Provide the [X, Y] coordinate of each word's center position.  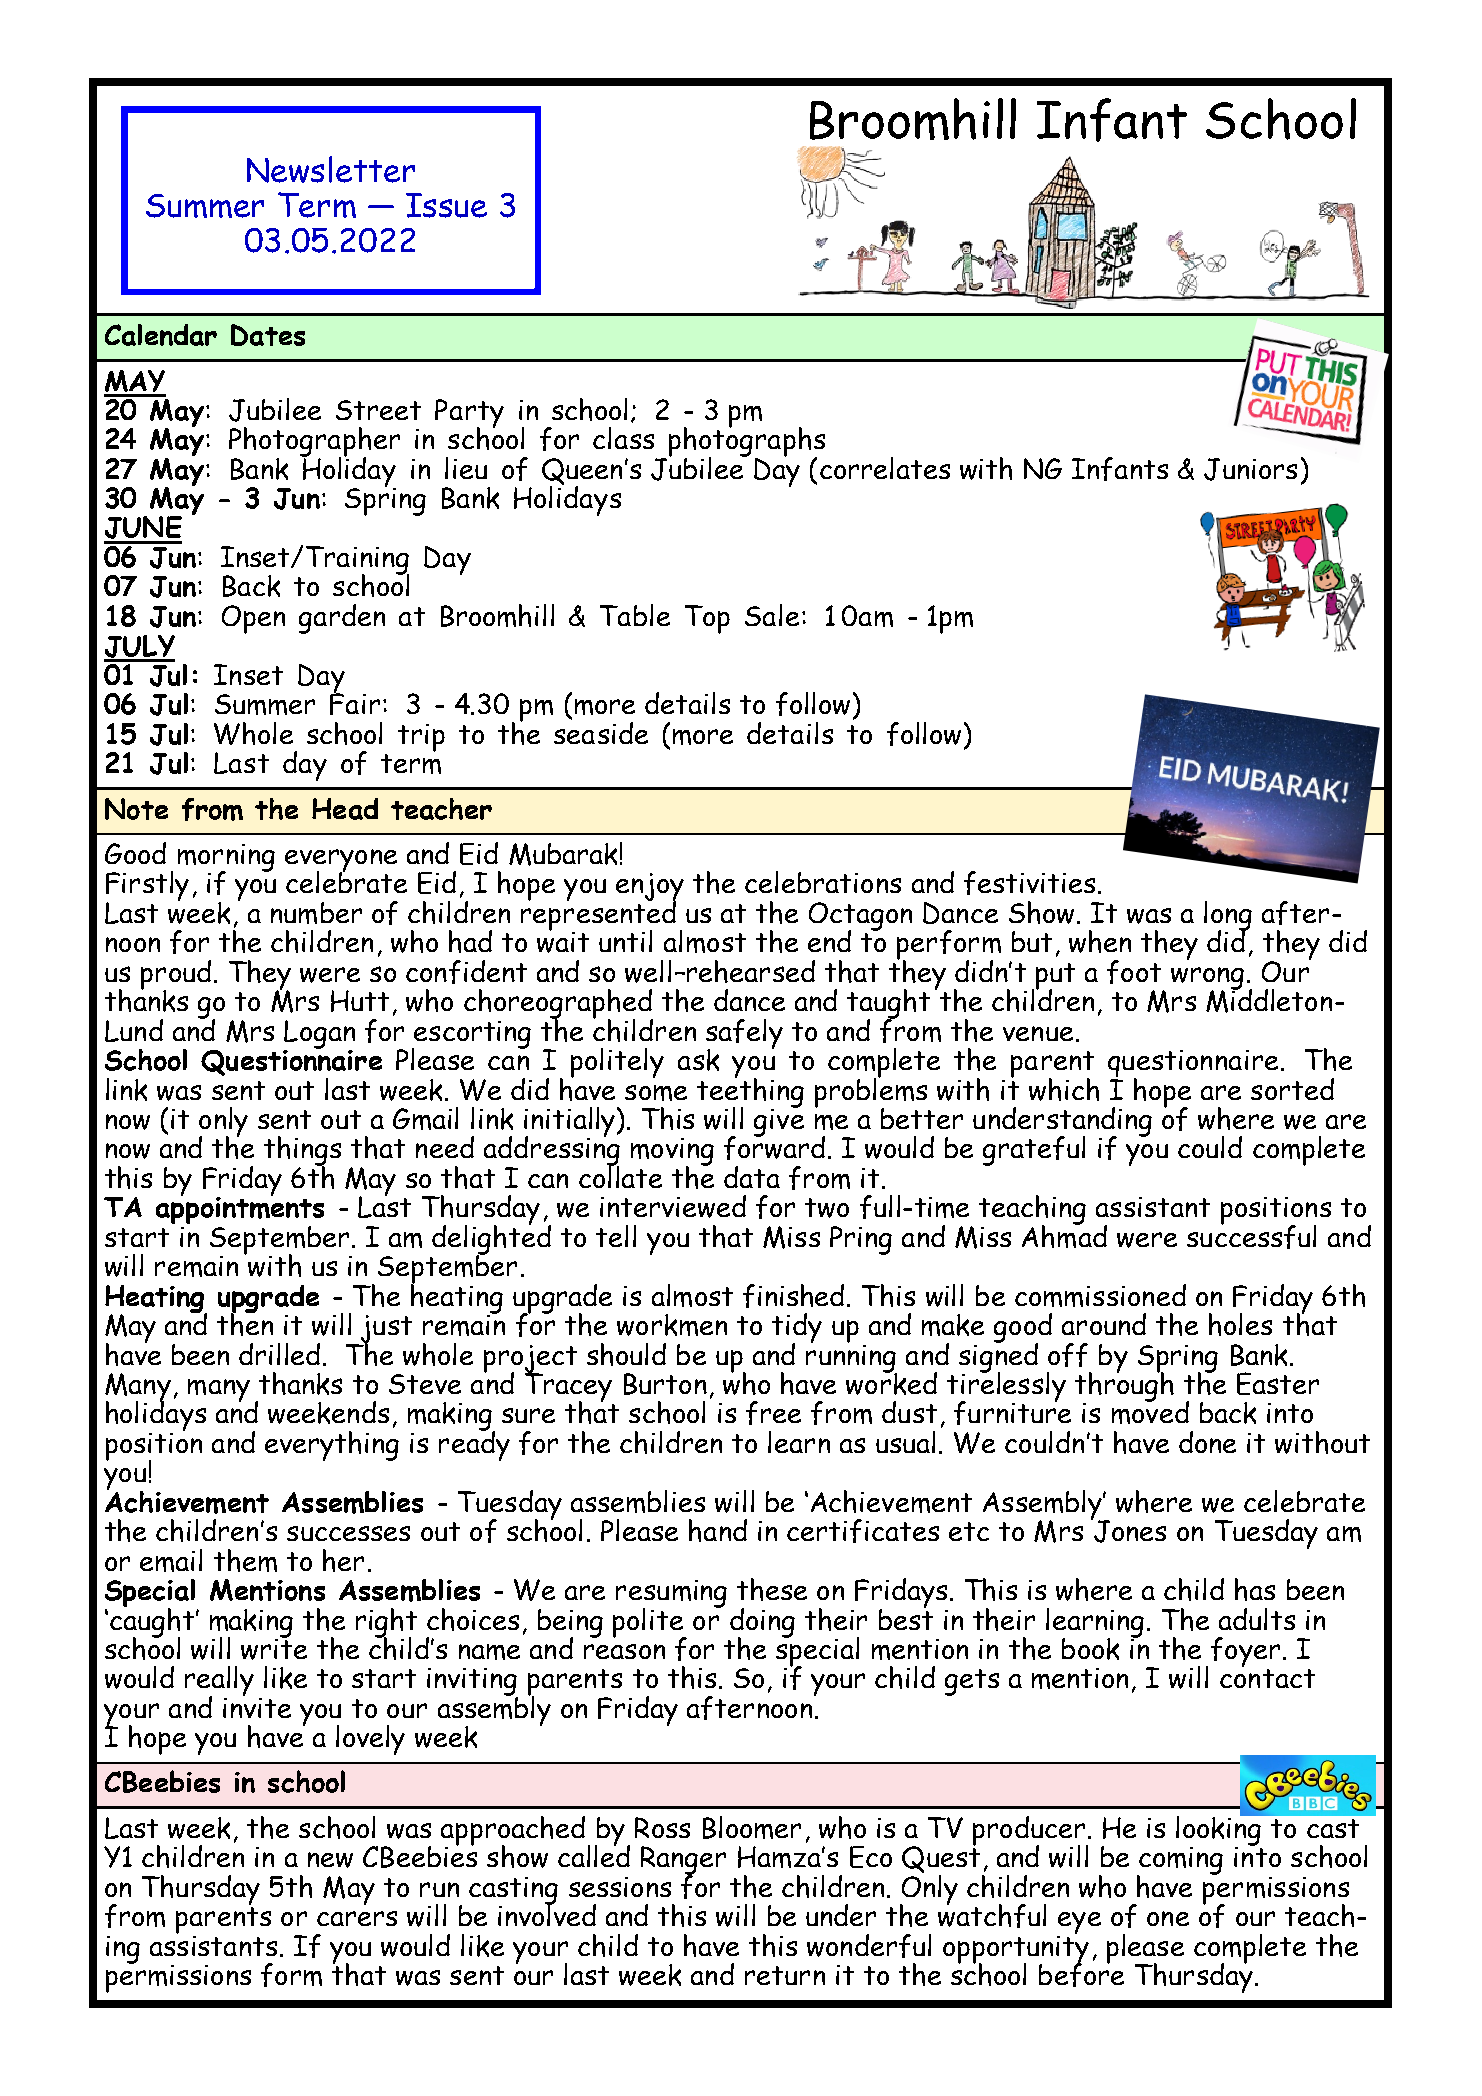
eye [1079, 1924]
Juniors [1250, 469]
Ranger [683, 1861]
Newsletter [331, 169]
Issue [446, 205]
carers [357, 1918]
